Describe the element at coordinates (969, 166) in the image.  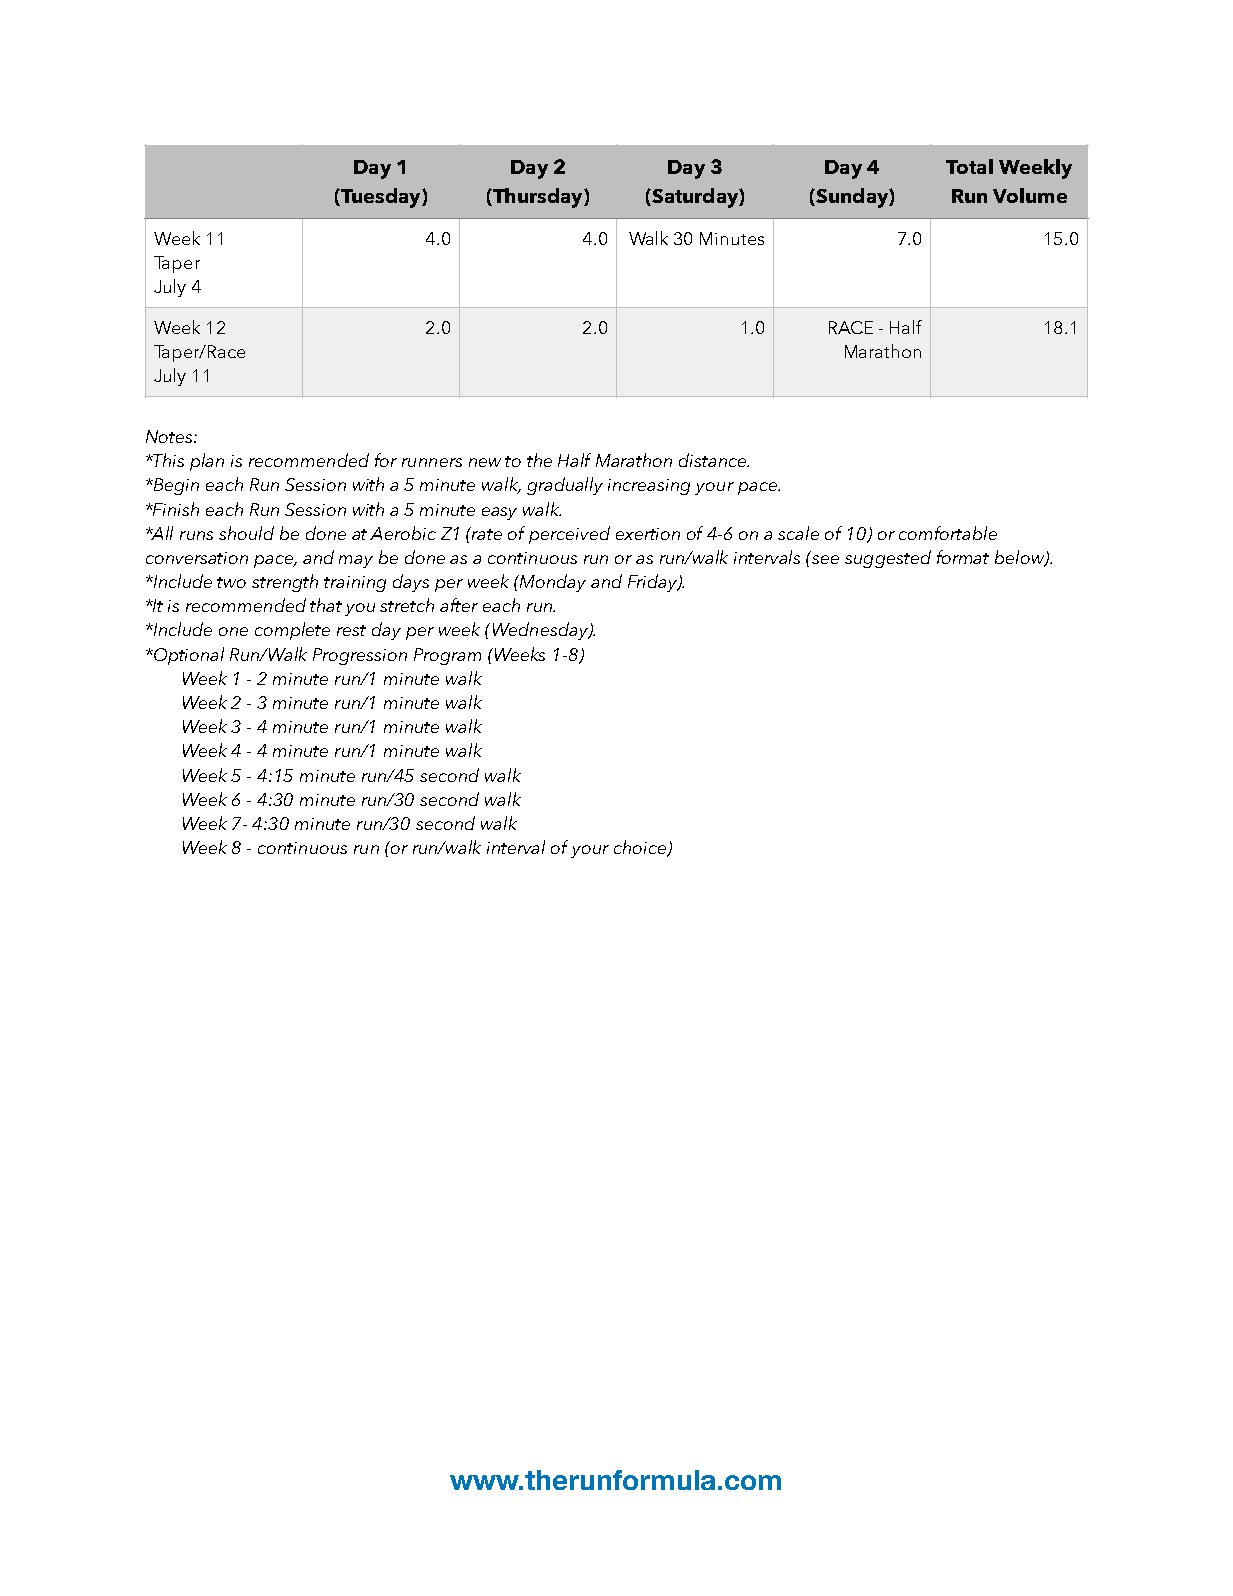
I see `Total` at that location.
